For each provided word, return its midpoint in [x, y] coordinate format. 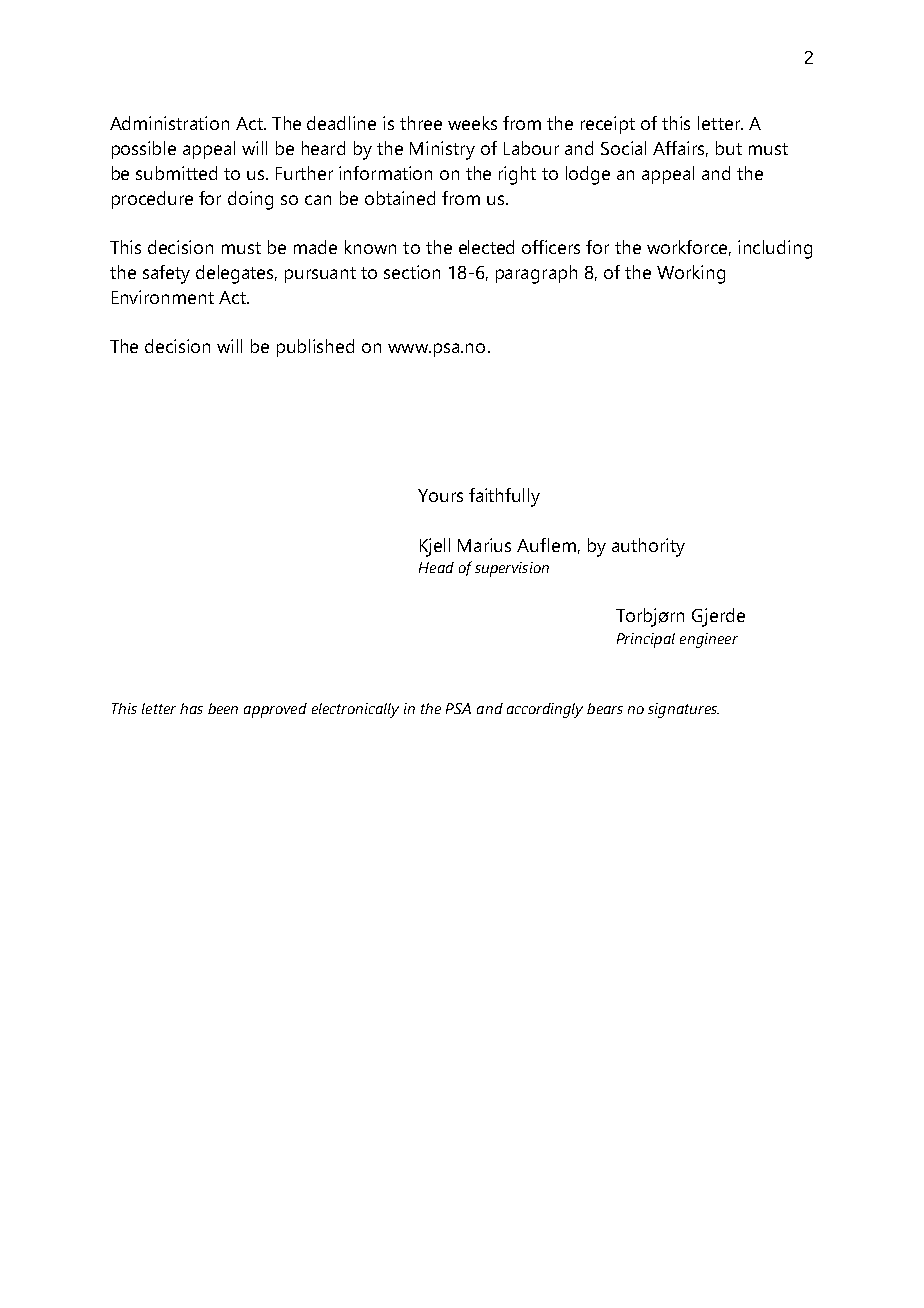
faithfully [504, 497]
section [412, 272]
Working [691, 274]
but [729, 148]
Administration [169, 123]
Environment [163, 297]
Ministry [442, 150]
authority [648, 547]
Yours [440, 495]
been [223, 708]
